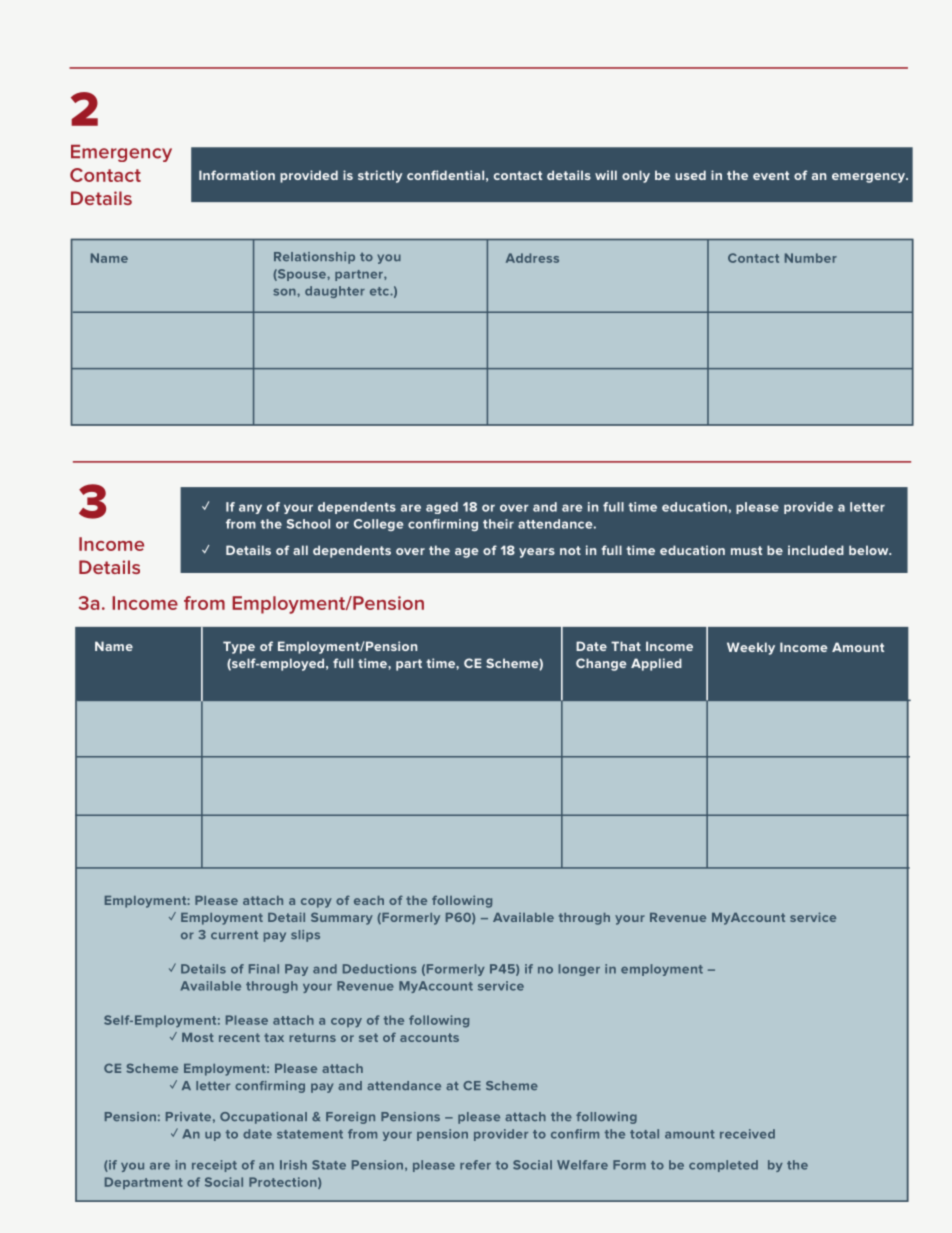 Image resolution: width=952 pixels, height=1233 pixels. Describe the element at coordinates (263, 1118) in the screenshot. I see `Occupational` at that location.
